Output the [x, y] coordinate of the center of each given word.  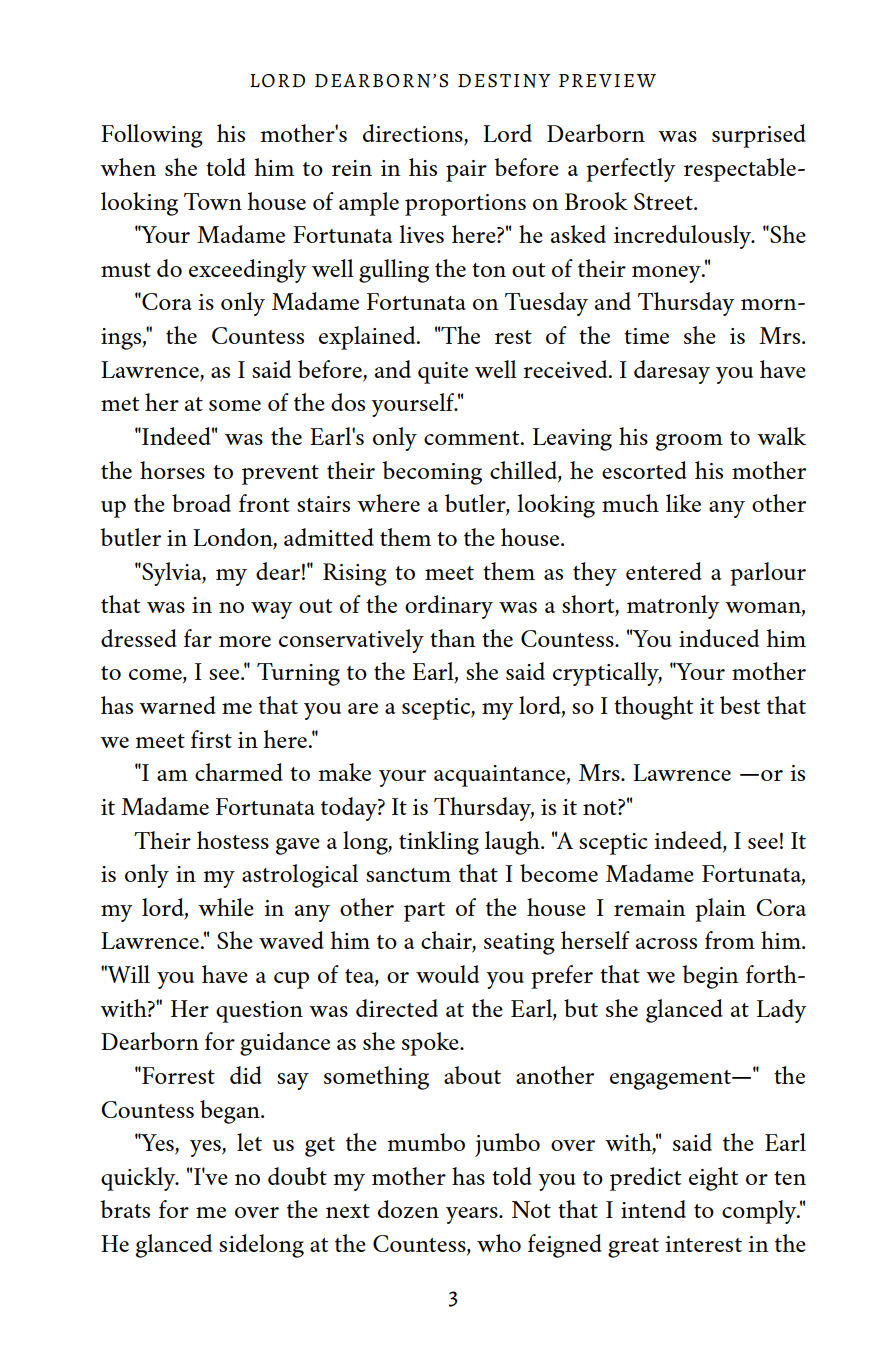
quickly [139, 1179]
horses [172, 470]
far [198, 638]
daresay [672, 372]
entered [664, 571]
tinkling [439, 843]
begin [710, 977]
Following [152, 136]
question [259, 1012]
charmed [239, 772]
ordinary [449, 607]
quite [443, 373]
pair [466, 171]
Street [664, 201]
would [447, 974]
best [740, 705]
